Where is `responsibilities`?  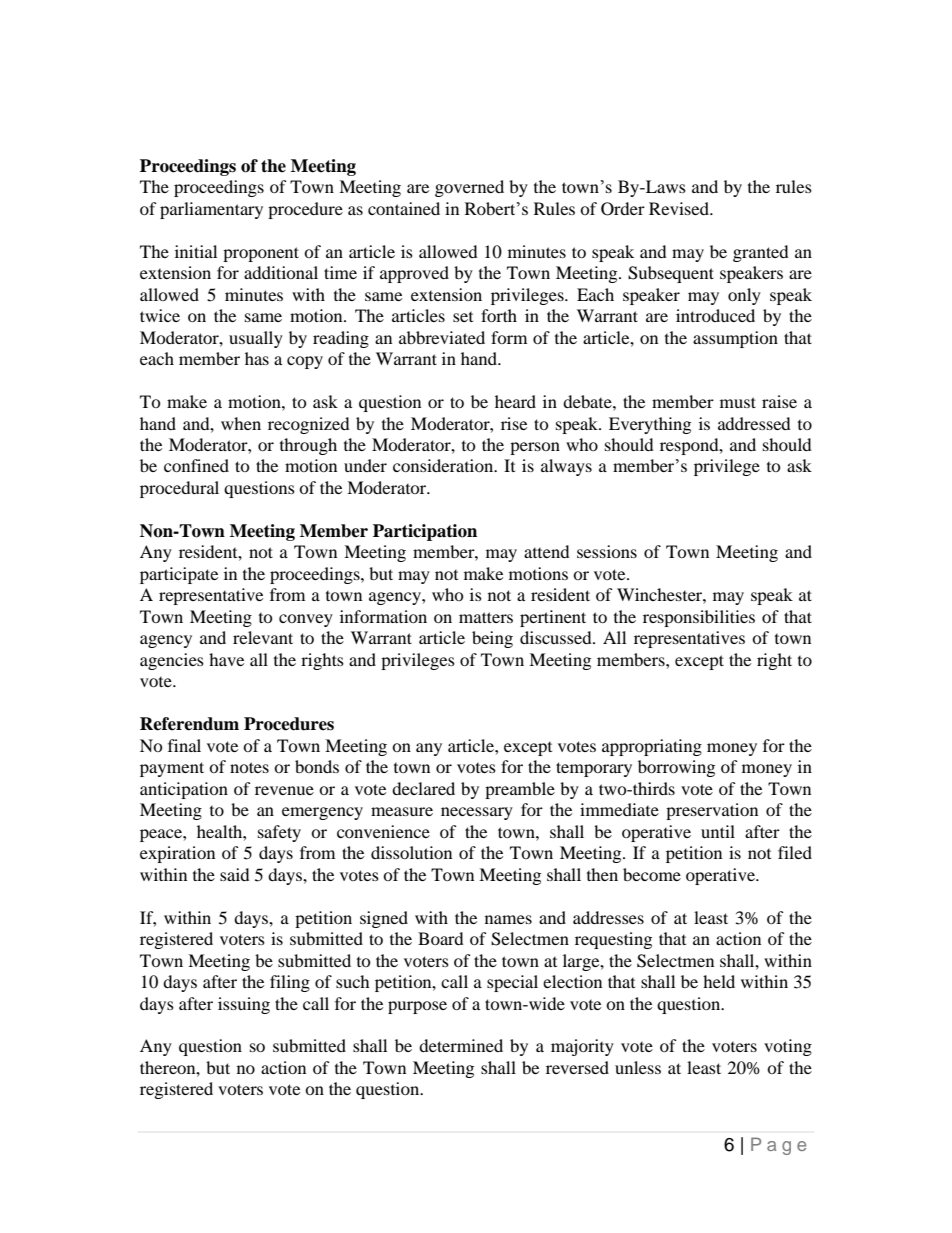 responsibilities is located at coordinates (699, 618).
